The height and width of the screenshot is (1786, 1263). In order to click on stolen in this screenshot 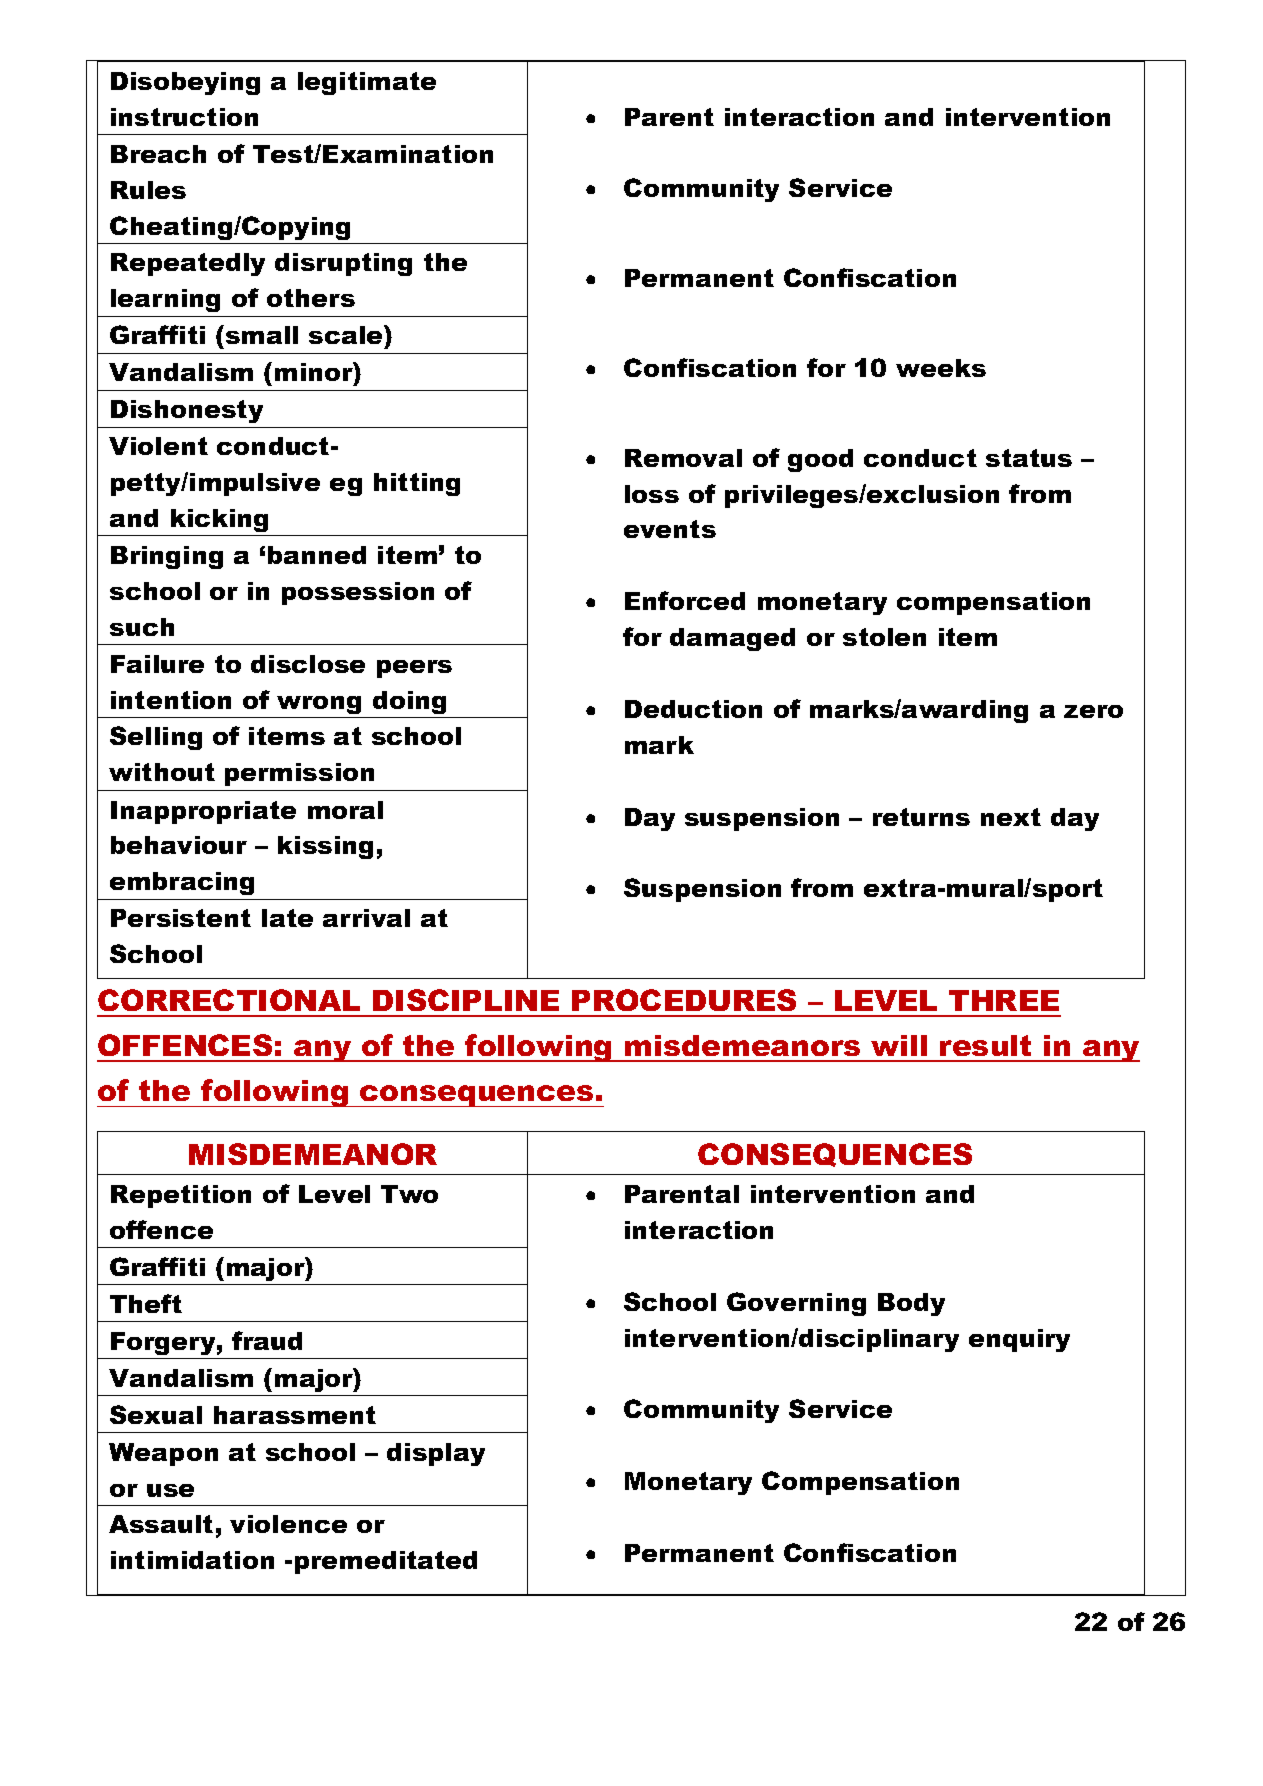, I will do `click(884, 637)`.
